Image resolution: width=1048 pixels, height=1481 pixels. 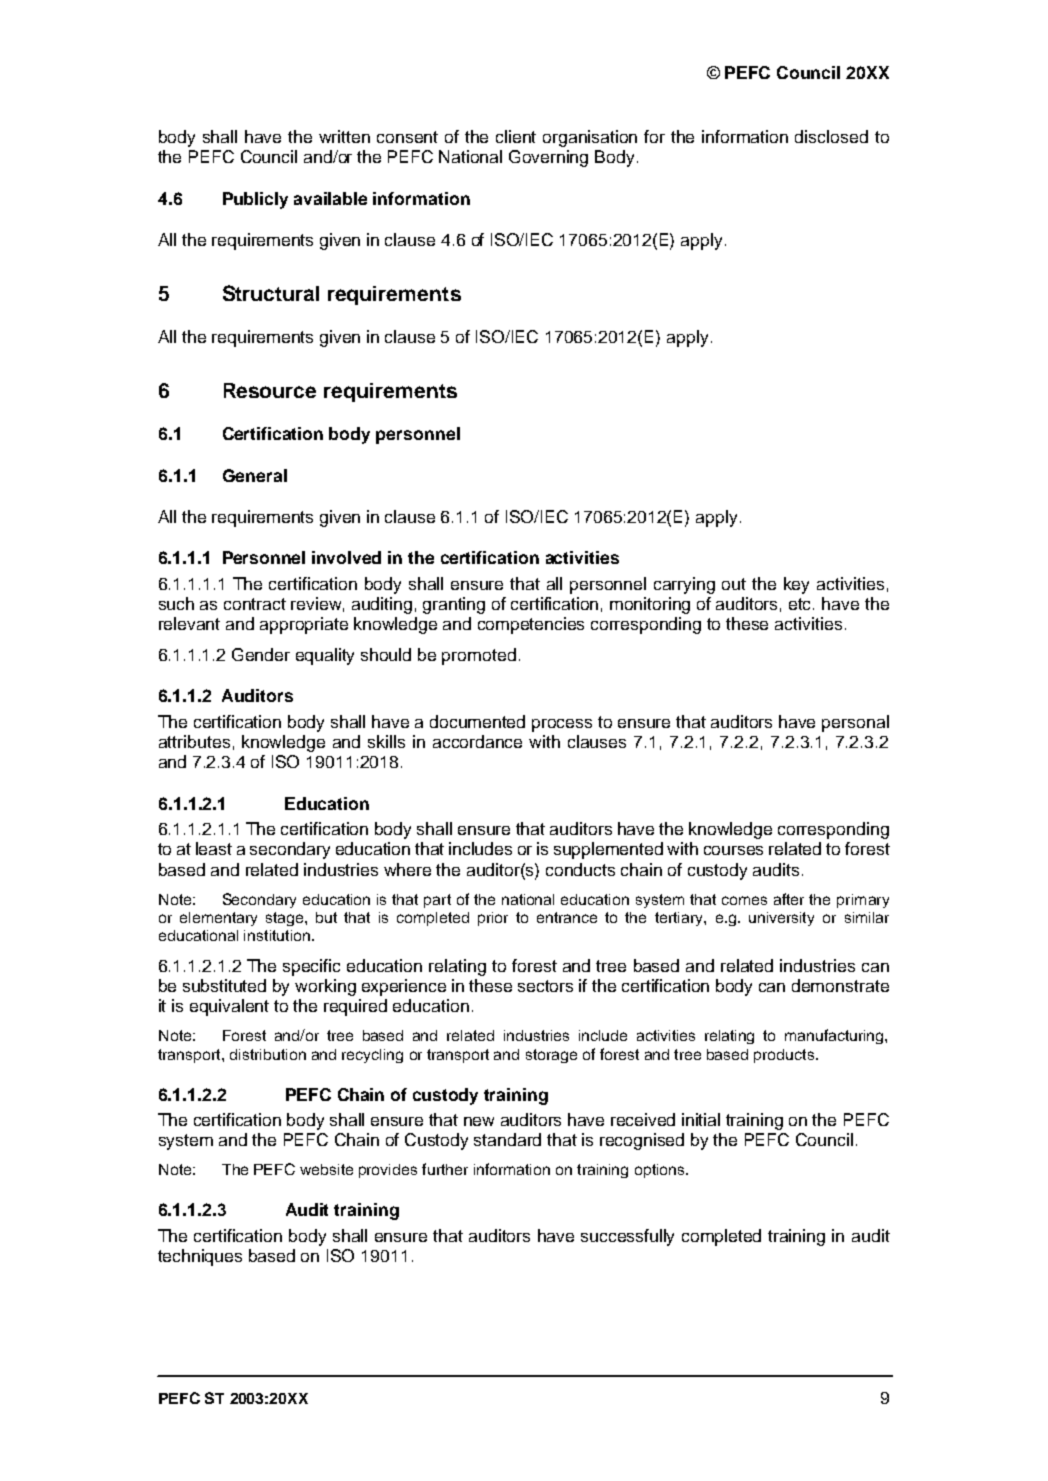 I want to click on after, so click(x=789, y=899).
